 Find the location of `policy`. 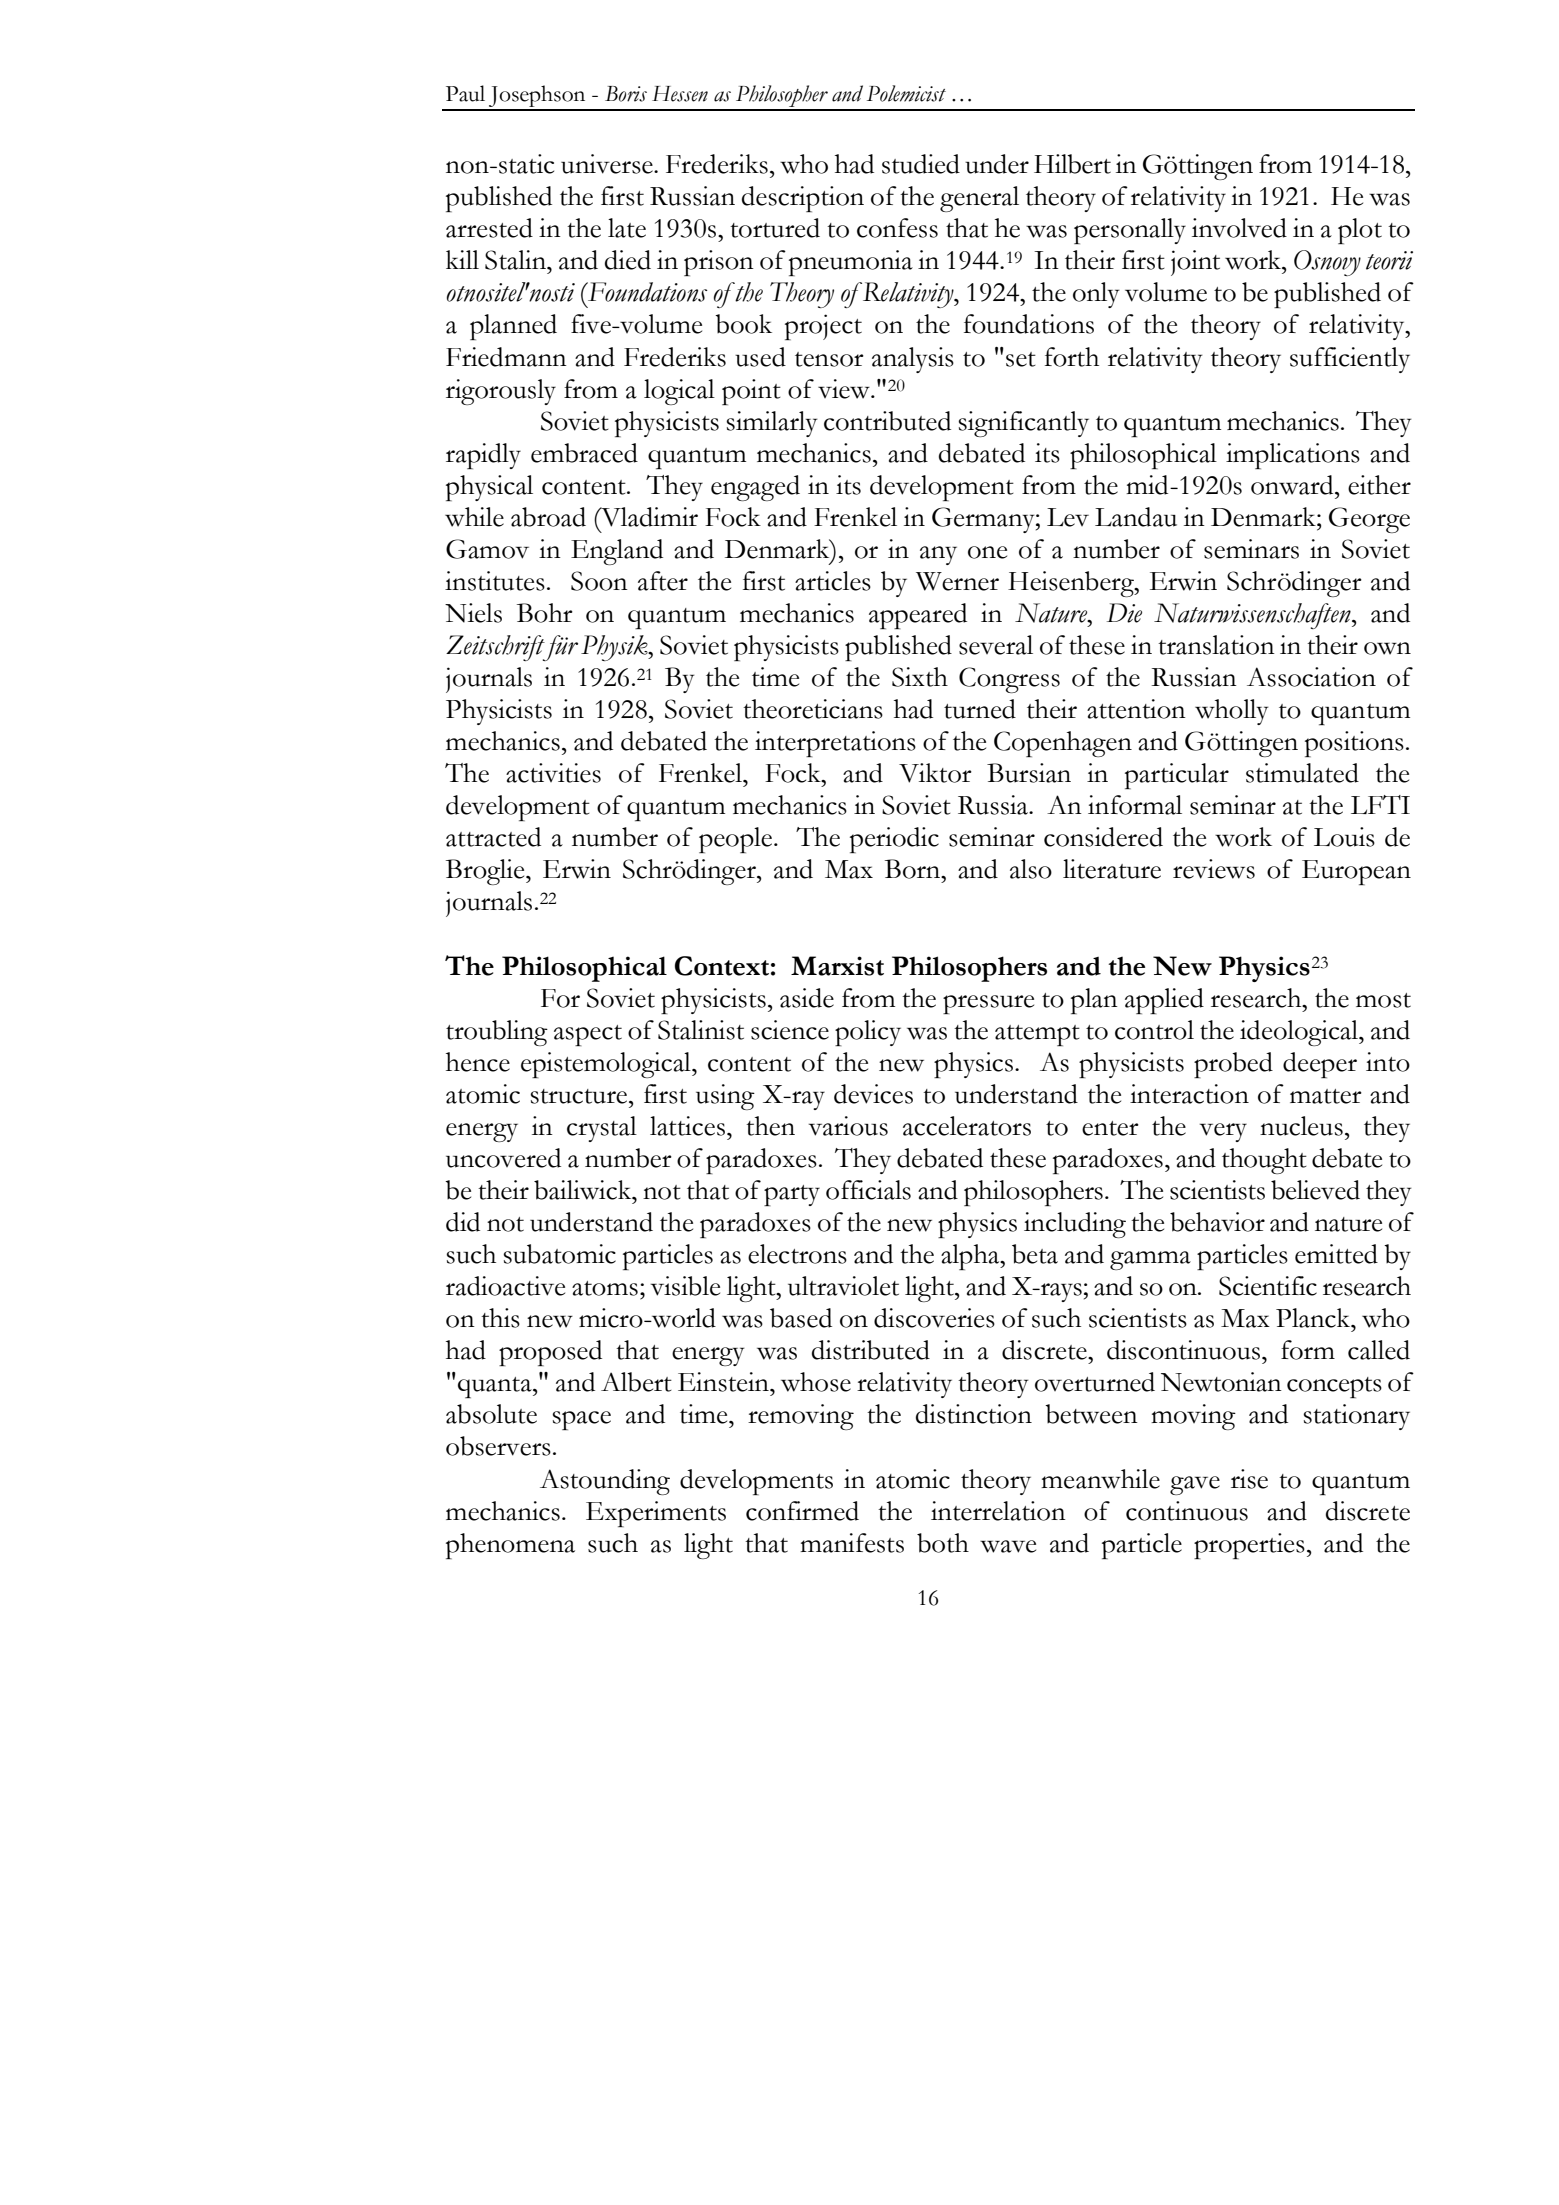

policy is located at coordinates (868, 1033).
